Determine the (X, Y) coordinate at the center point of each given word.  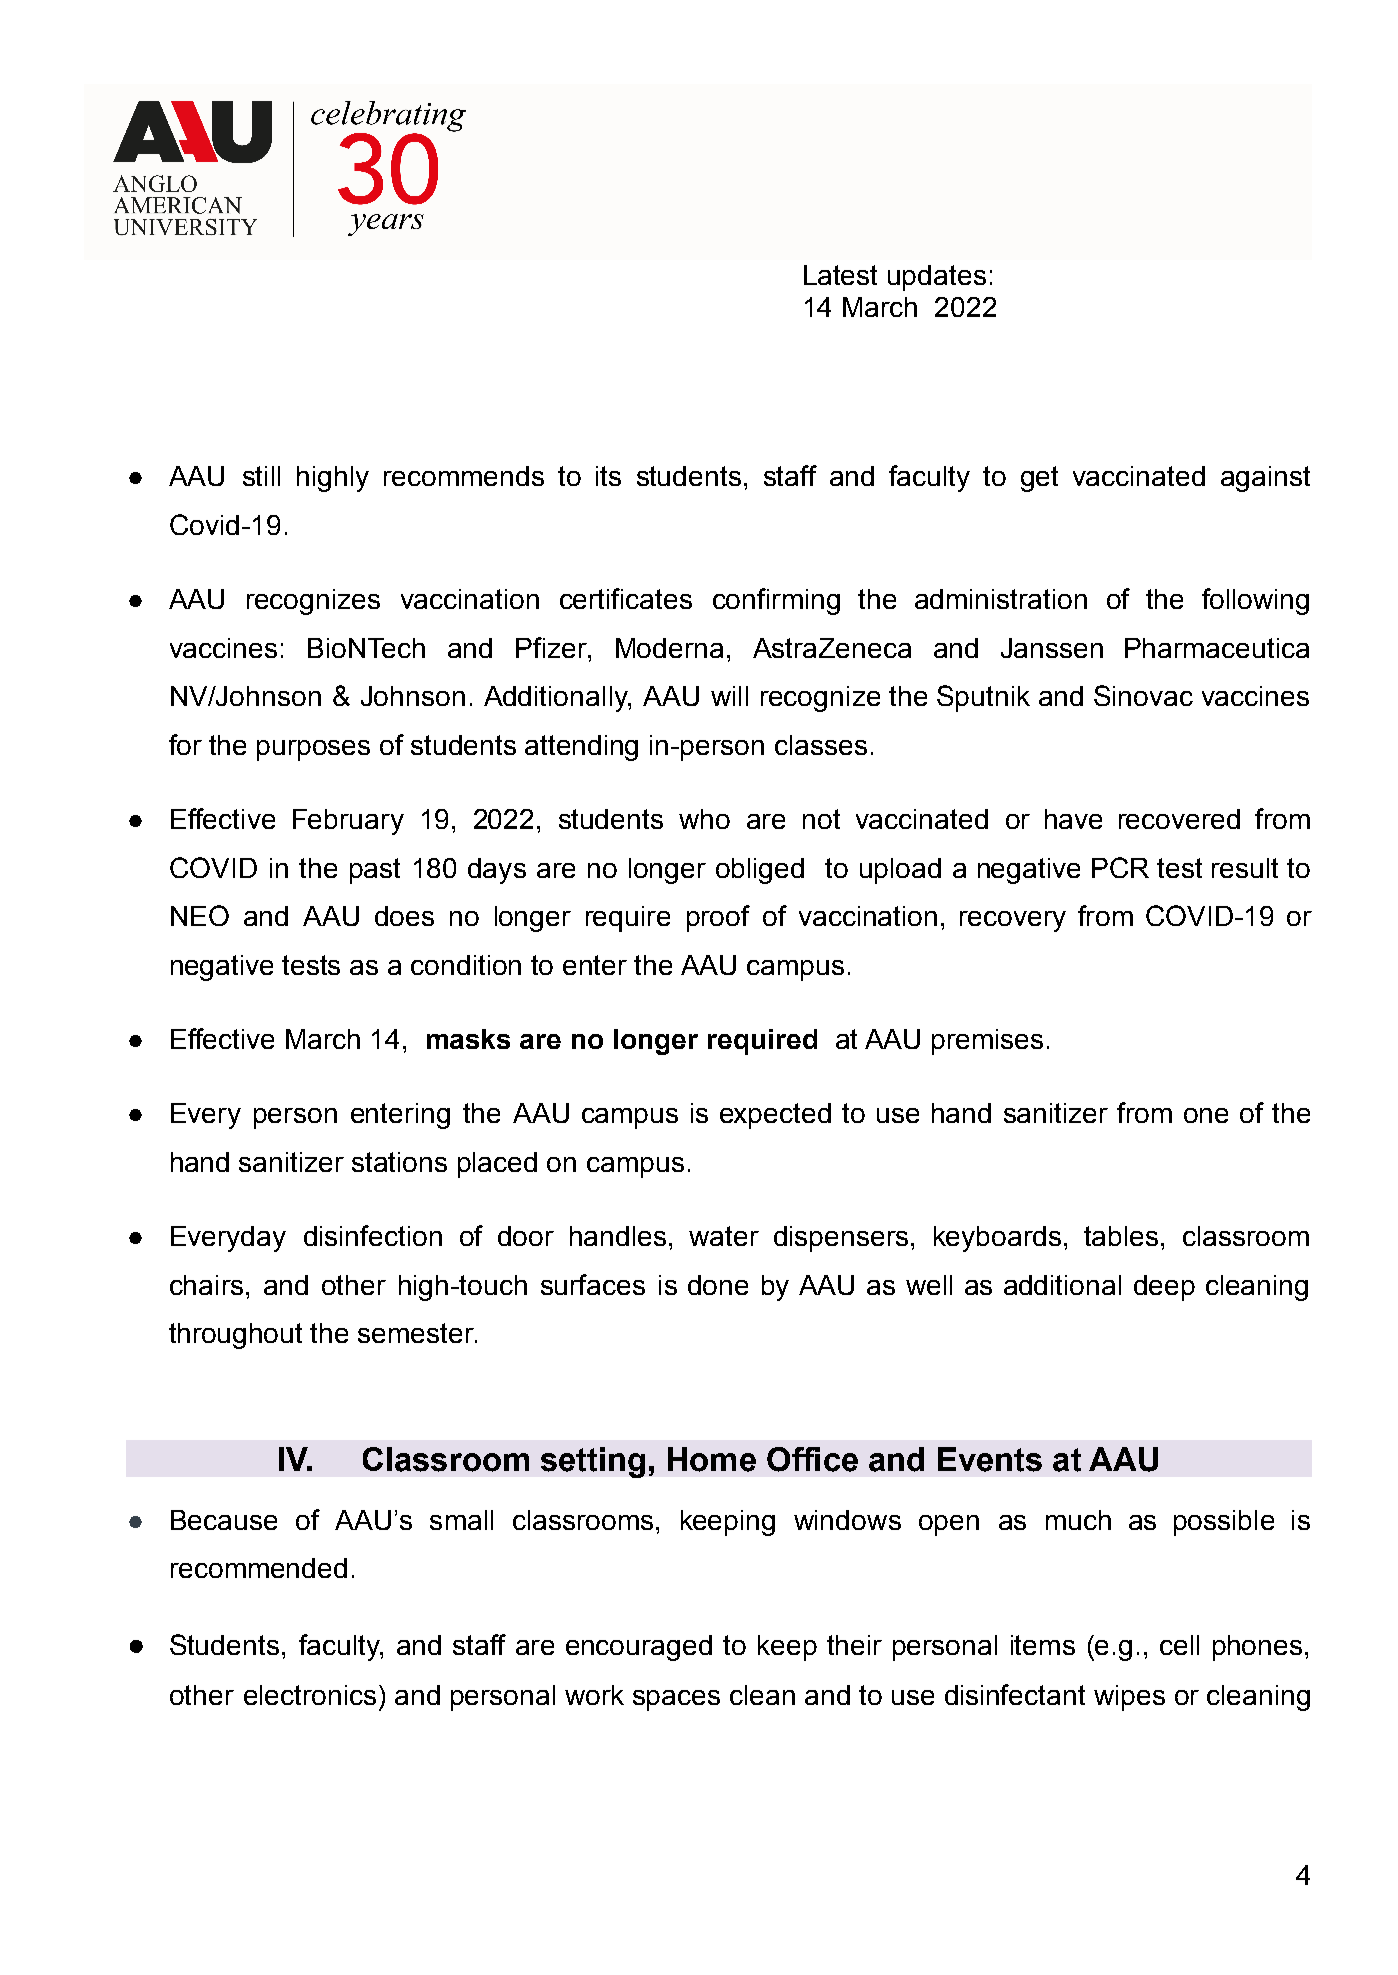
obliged (760, 871)
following (1255, 601)
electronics (310, 1695)
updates (937, 278)
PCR (1120, 867)
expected (775, 1116)
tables (1121, 1236)
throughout (235, 1336)
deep (1164, 1288)
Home (712, 1459)
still (261, 476)
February (348, 822)
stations (399, 1162)
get (1039, 479)
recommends (464, 476)
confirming (776, 601)
